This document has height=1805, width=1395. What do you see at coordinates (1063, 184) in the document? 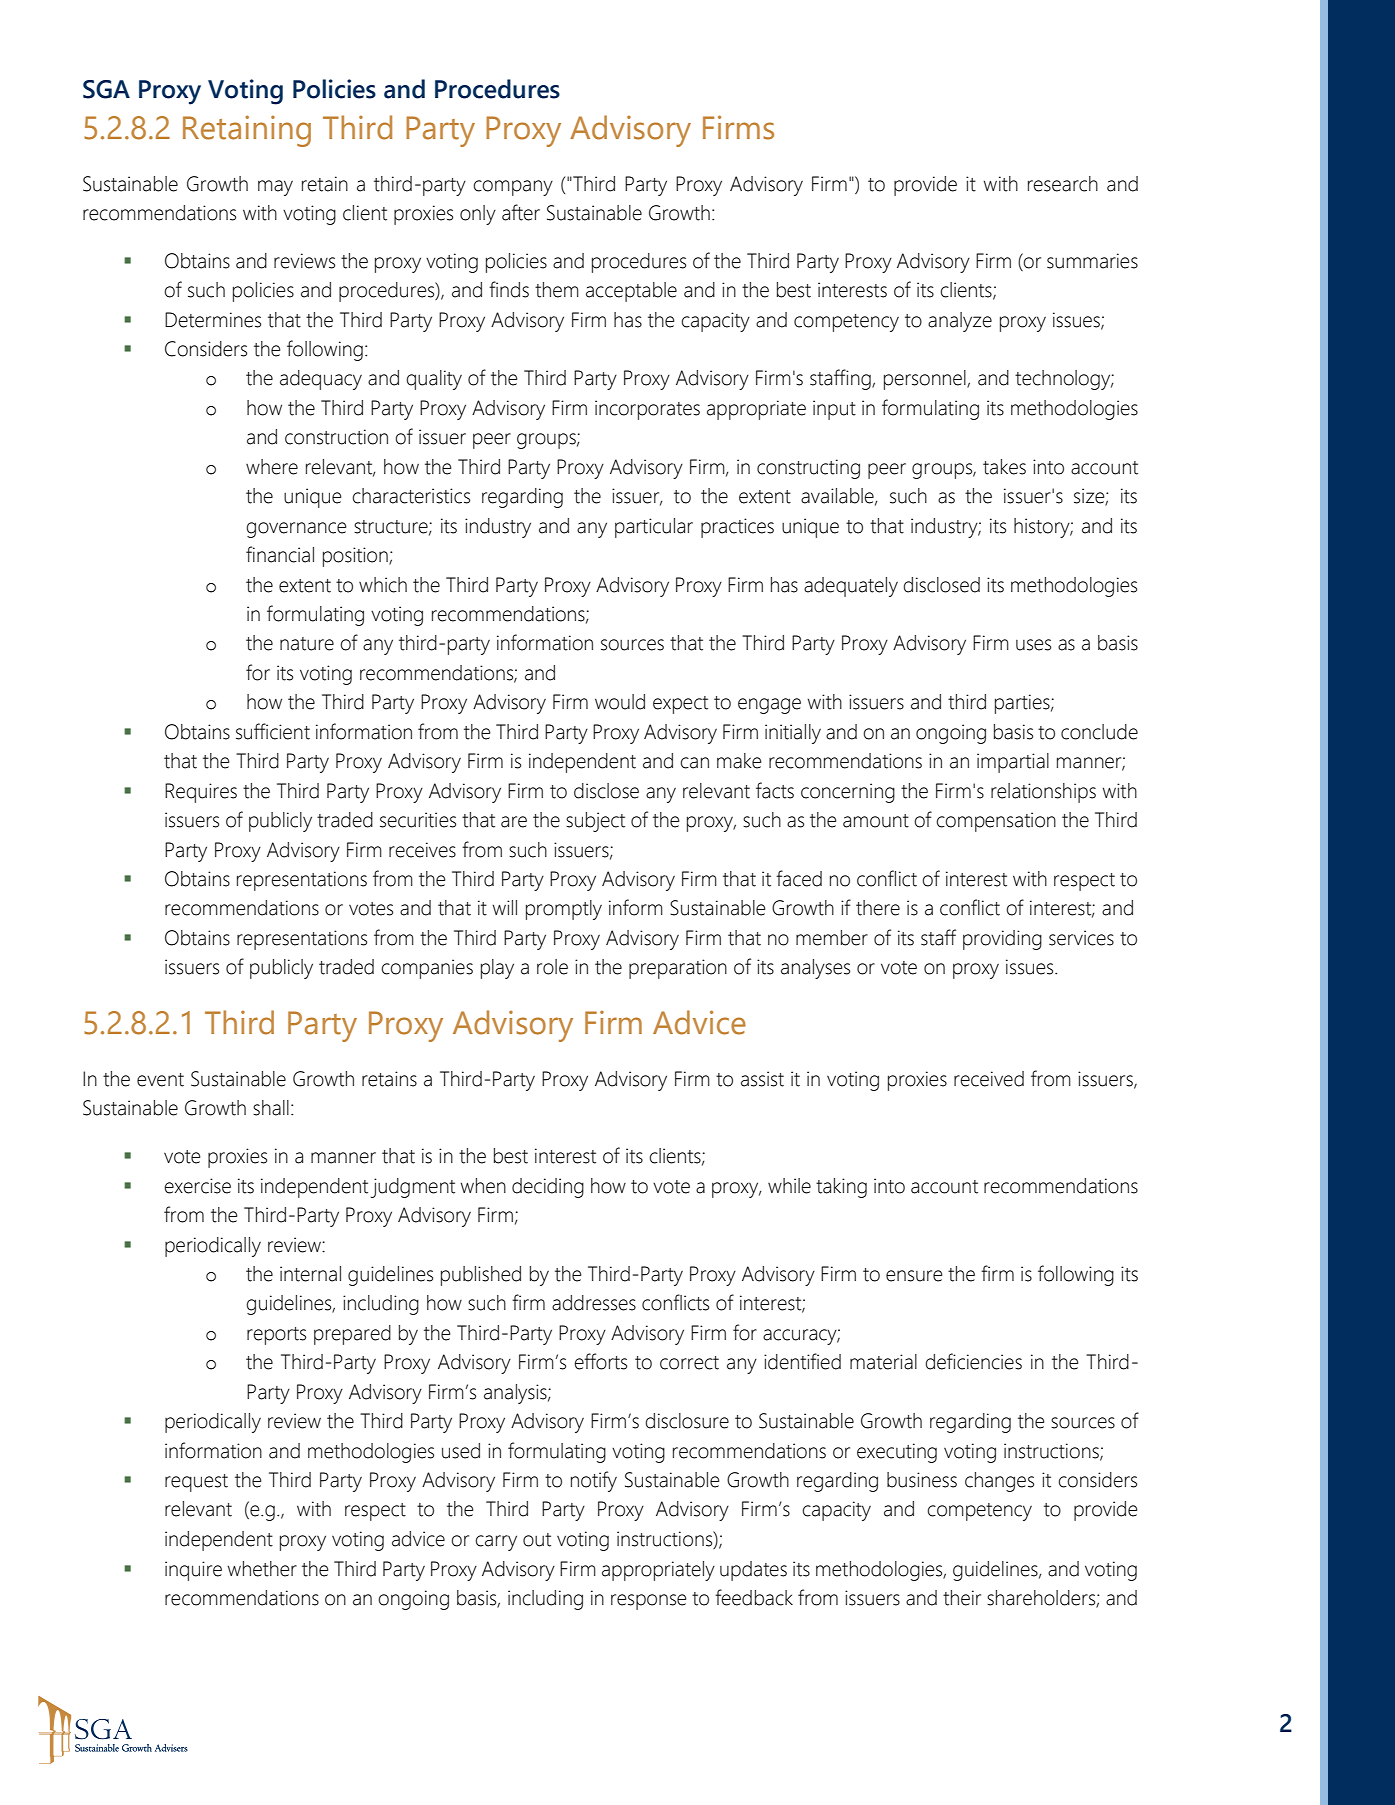
I see `research` at bounding box center [1063, 184].
